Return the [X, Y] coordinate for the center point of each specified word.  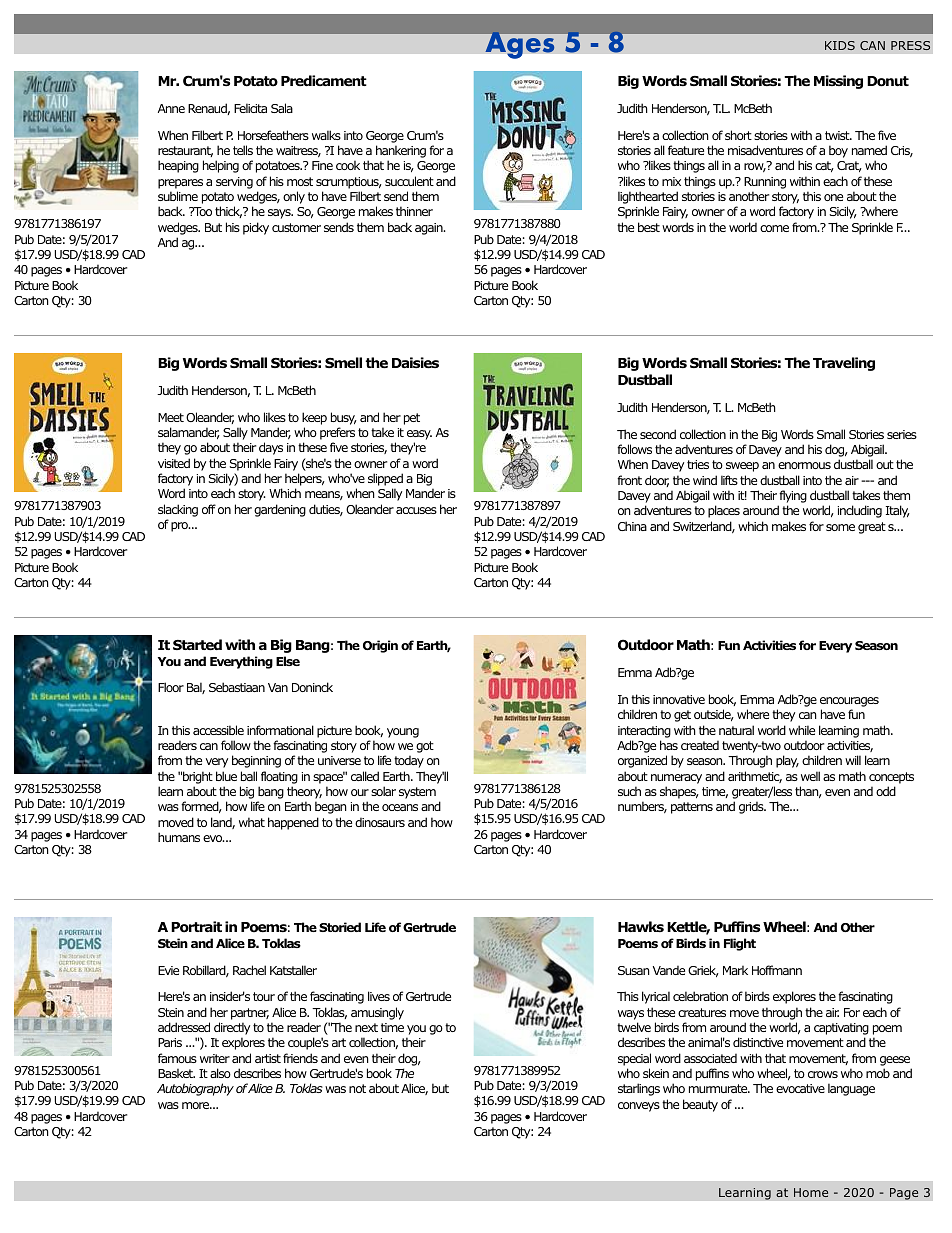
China [632, 526]
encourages [849, 702]
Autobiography [195, 1089]
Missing [838, 82]
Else [288, 661]
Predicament [324, 80]
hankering [401, 151]
